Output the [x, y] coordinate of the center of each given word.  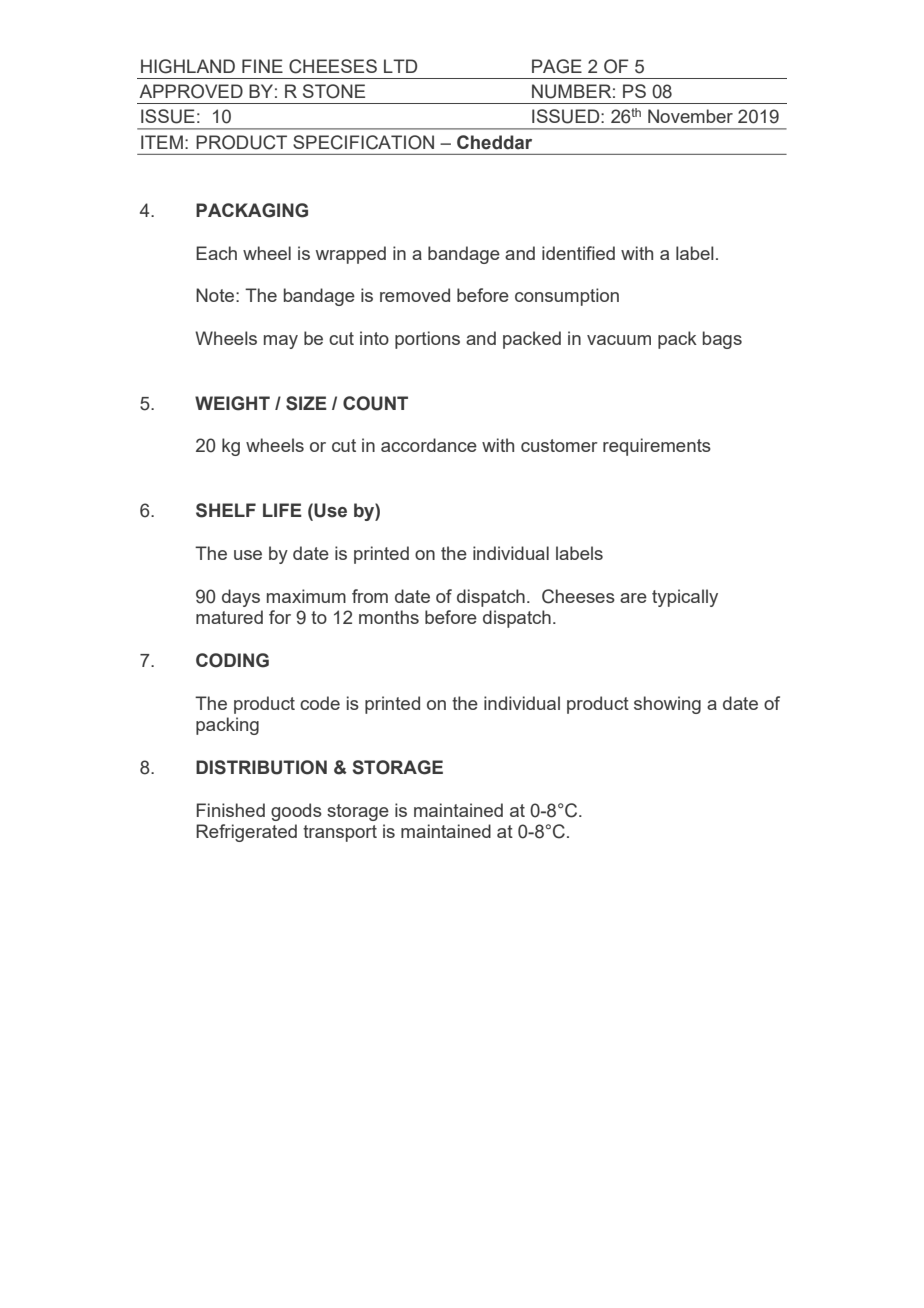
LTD [400, 66]
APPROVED [191, 91]
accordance [429, 445]
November [690, 116]
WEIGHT [232, 403]
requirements [657, 447]
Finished [231, 810]
